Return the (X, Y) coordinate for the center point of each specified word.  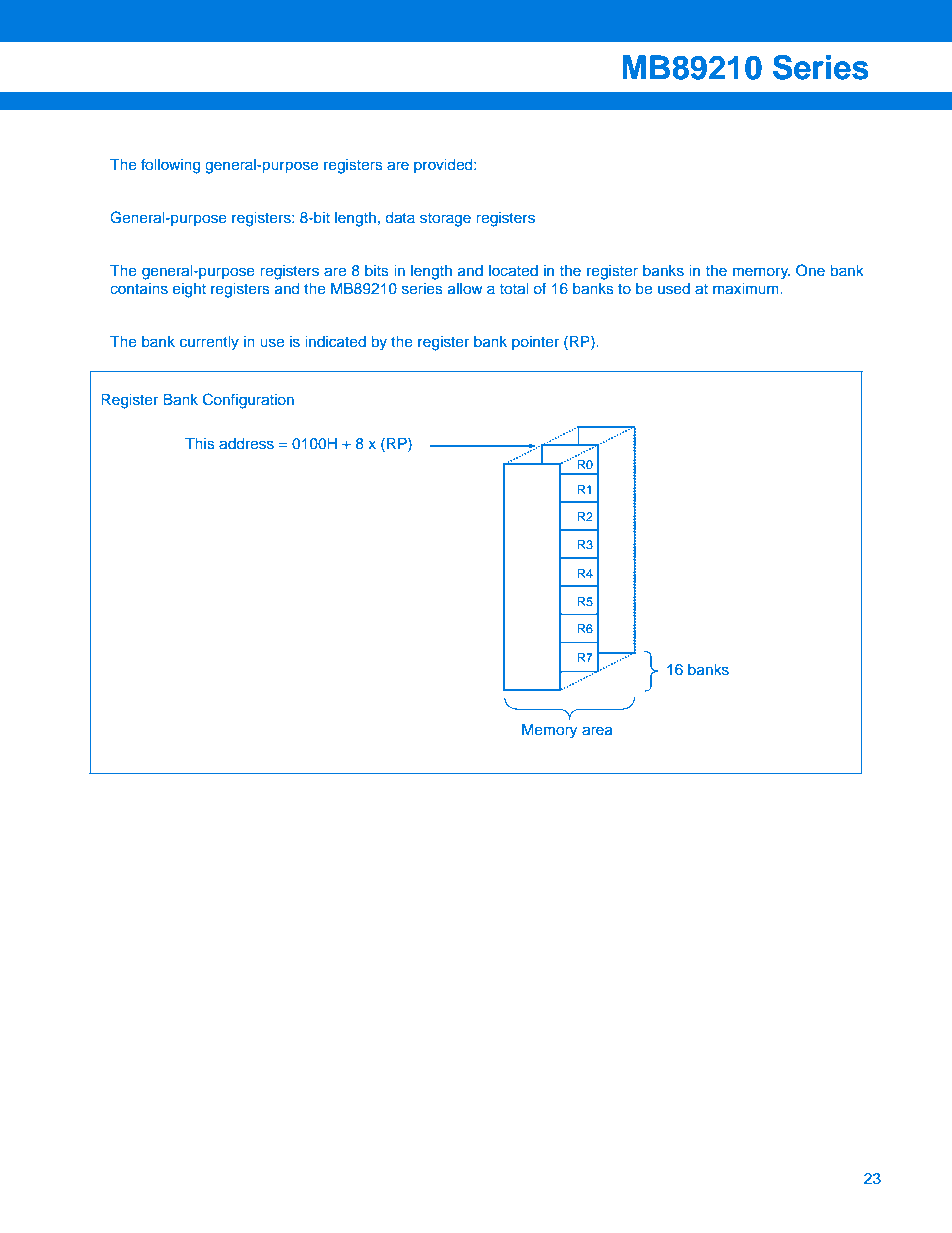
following (171, 166)
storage (445, 220)
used (674, 289)
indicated (335, 342)
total (514, 289)
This (200, 443)
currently (209, 343)
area (597, 731)
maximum (747, 289)
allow (465, 289)
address (246, 444)
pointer (535, 343)
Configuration (248, 401)
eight (189, 290)
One (810, 270)
